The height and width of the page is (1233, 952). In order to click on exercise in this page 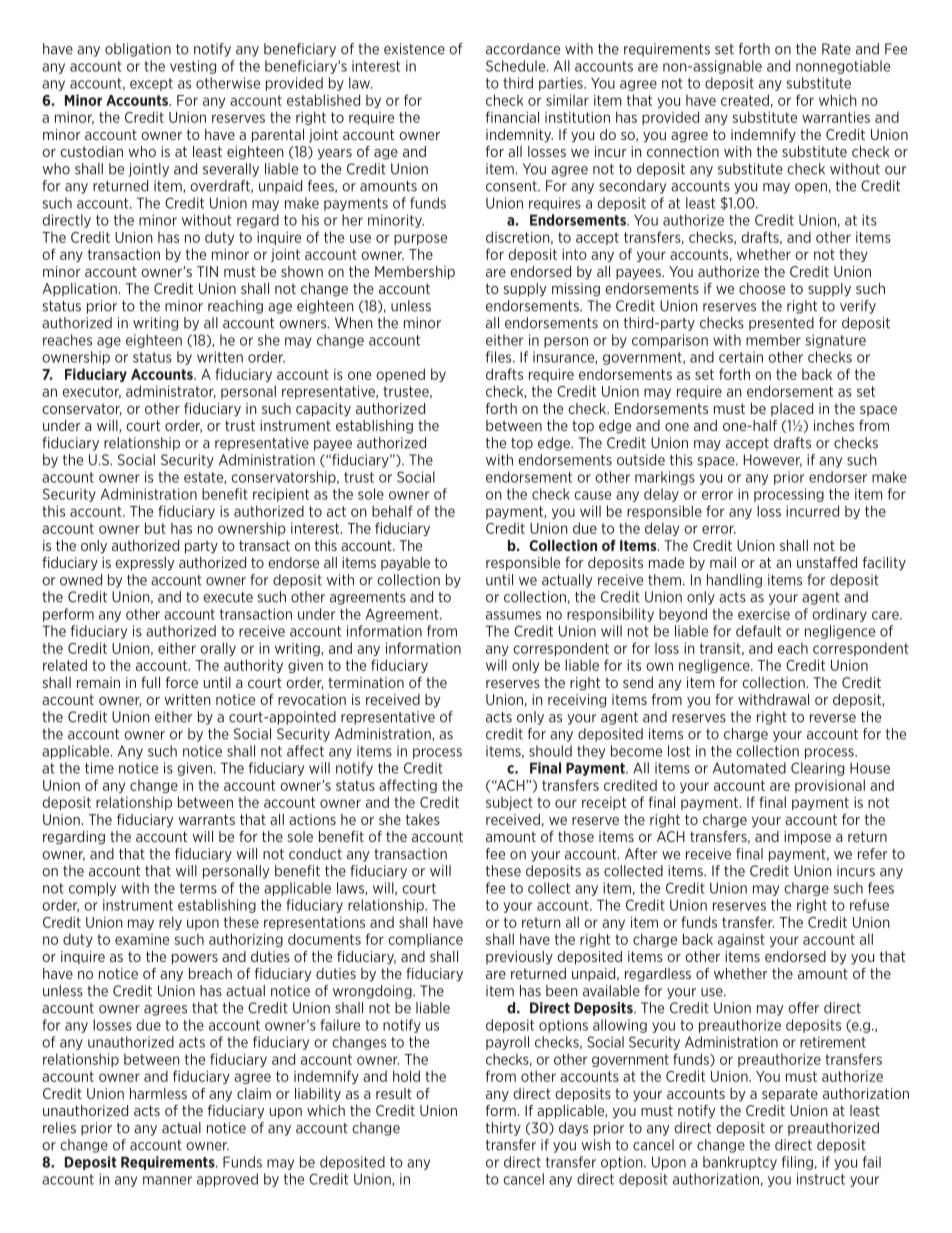, I will do `click(764, 614)`.
